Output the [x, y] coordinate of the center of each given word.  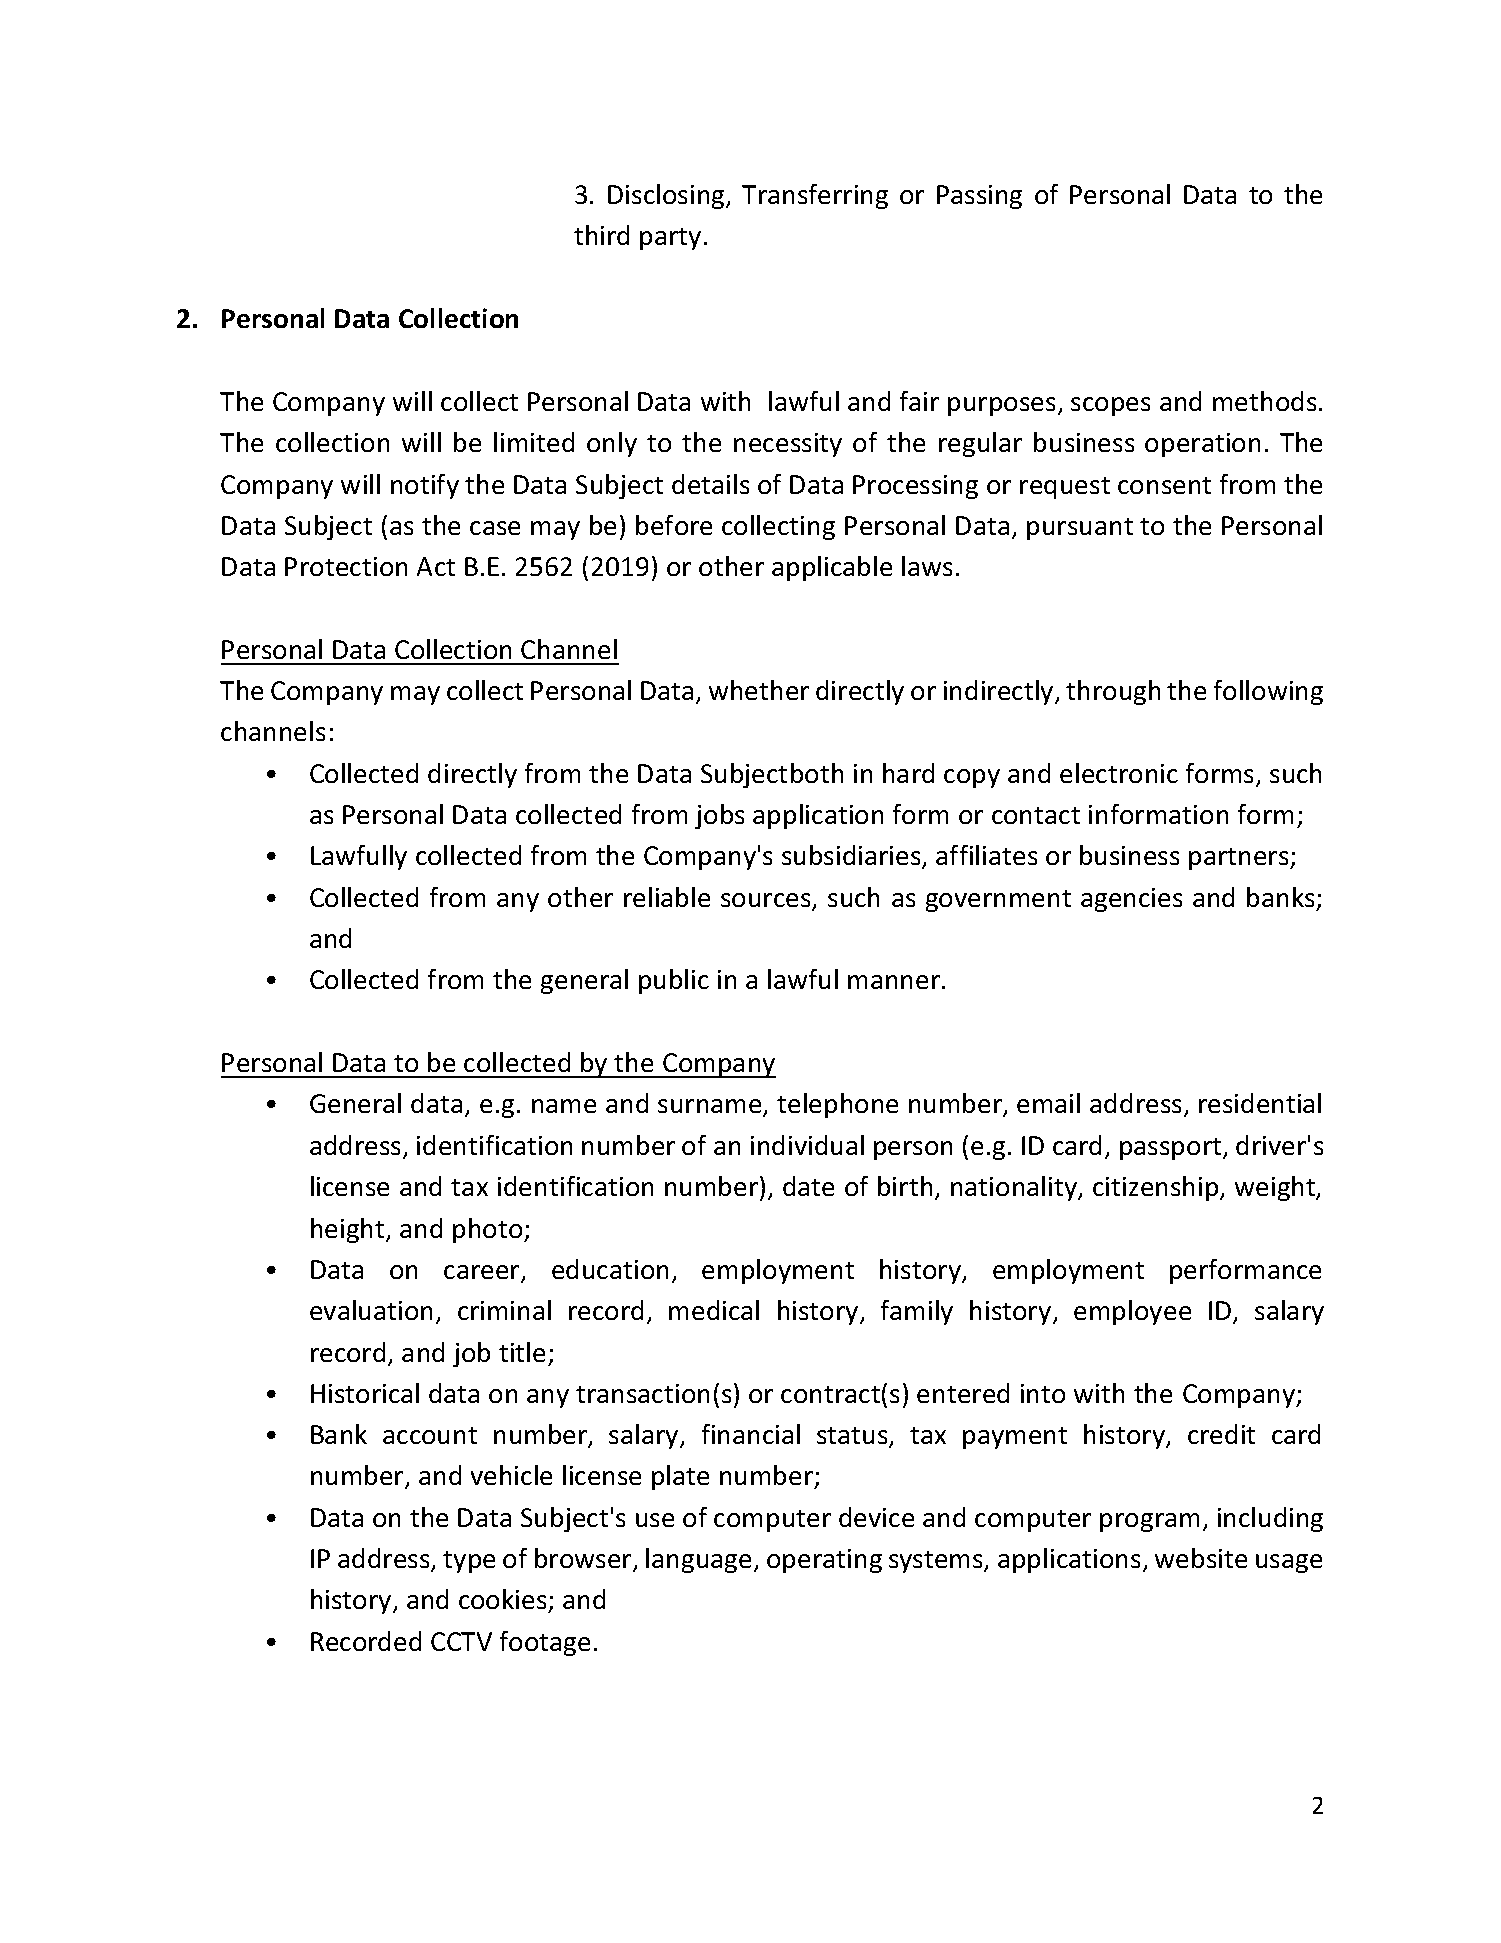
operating [824, 1561]
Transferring [815, 196]
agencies [1131, 900]
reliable [667, 897]
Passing [979, 197]
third [601, 235]
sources [767, 901]
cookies [504, 1601]
